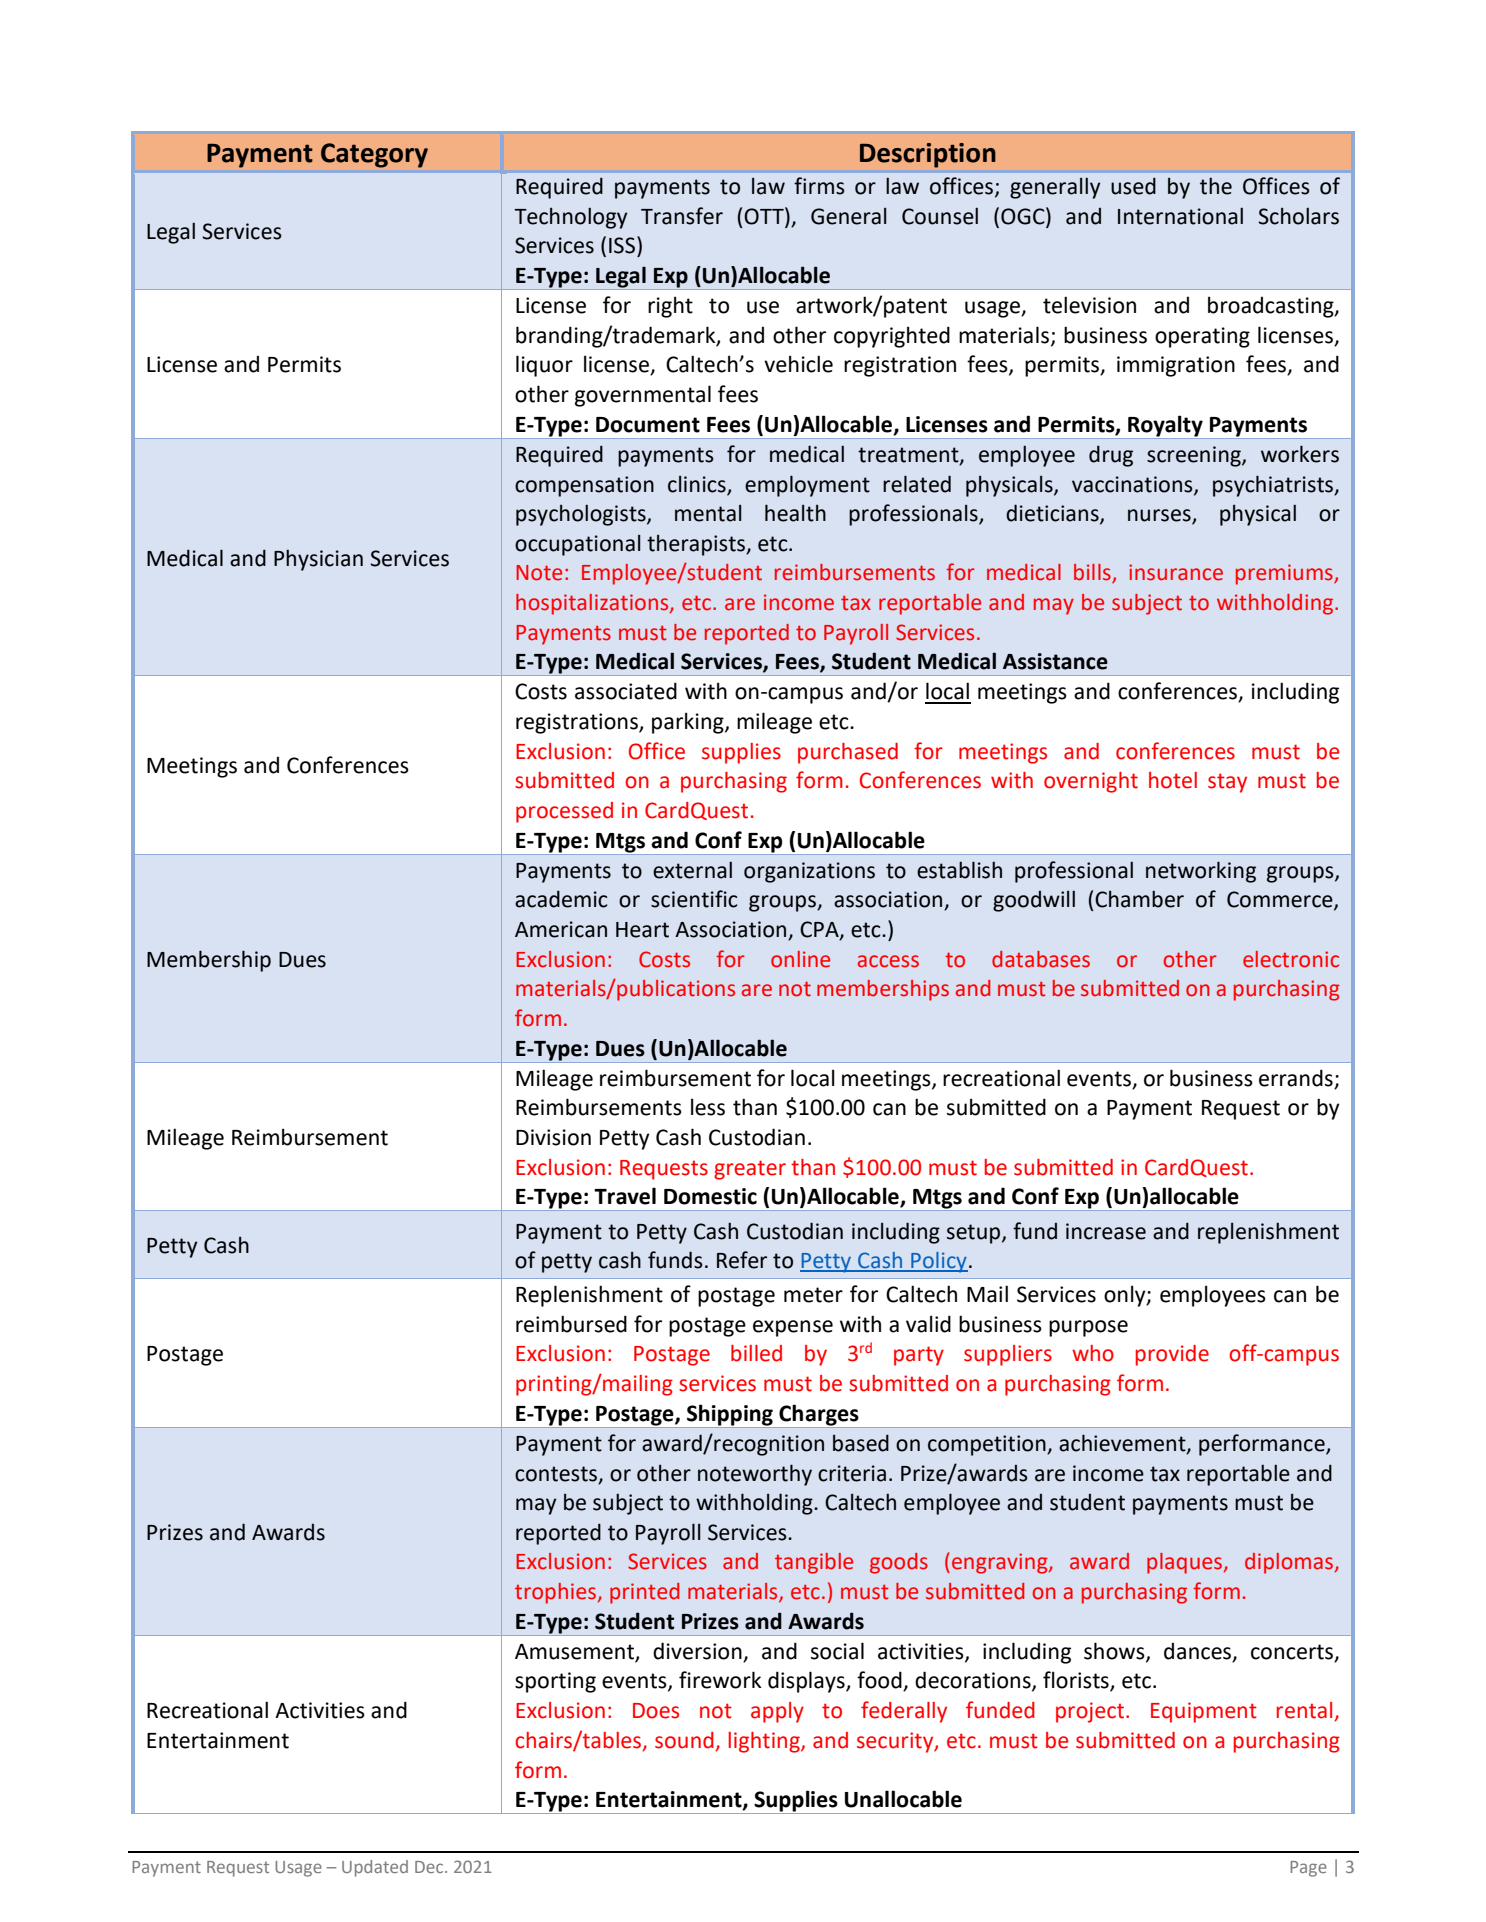 This document has height=1922, width=1486. Describe the element at coordinates (819, 186) in the document. I see `firms` at that location.
